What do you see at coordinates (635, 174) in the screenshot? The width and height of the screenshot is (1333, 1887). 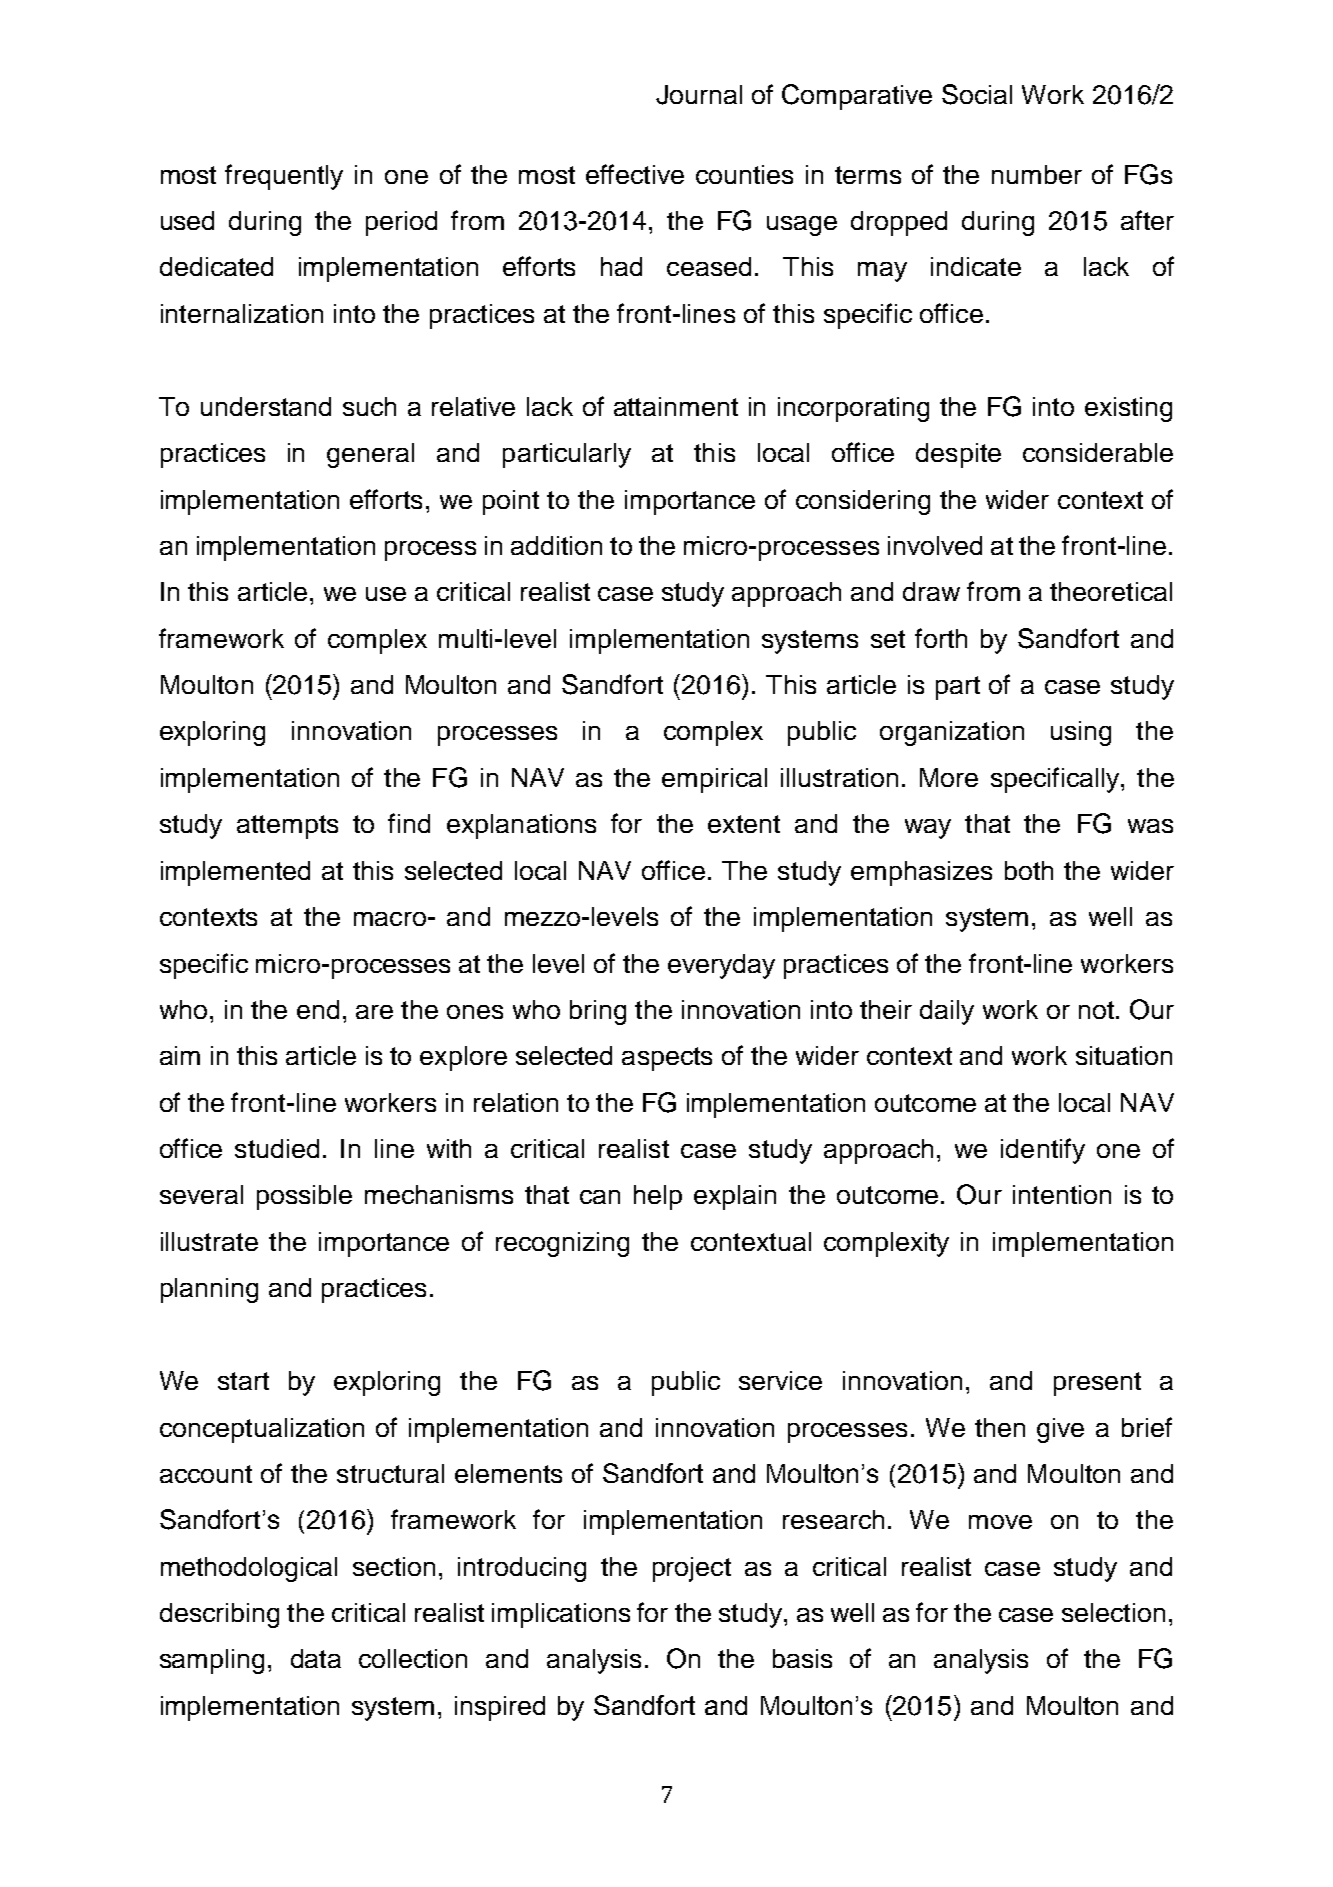 I see `effective` at bounding box center [635, 174].
